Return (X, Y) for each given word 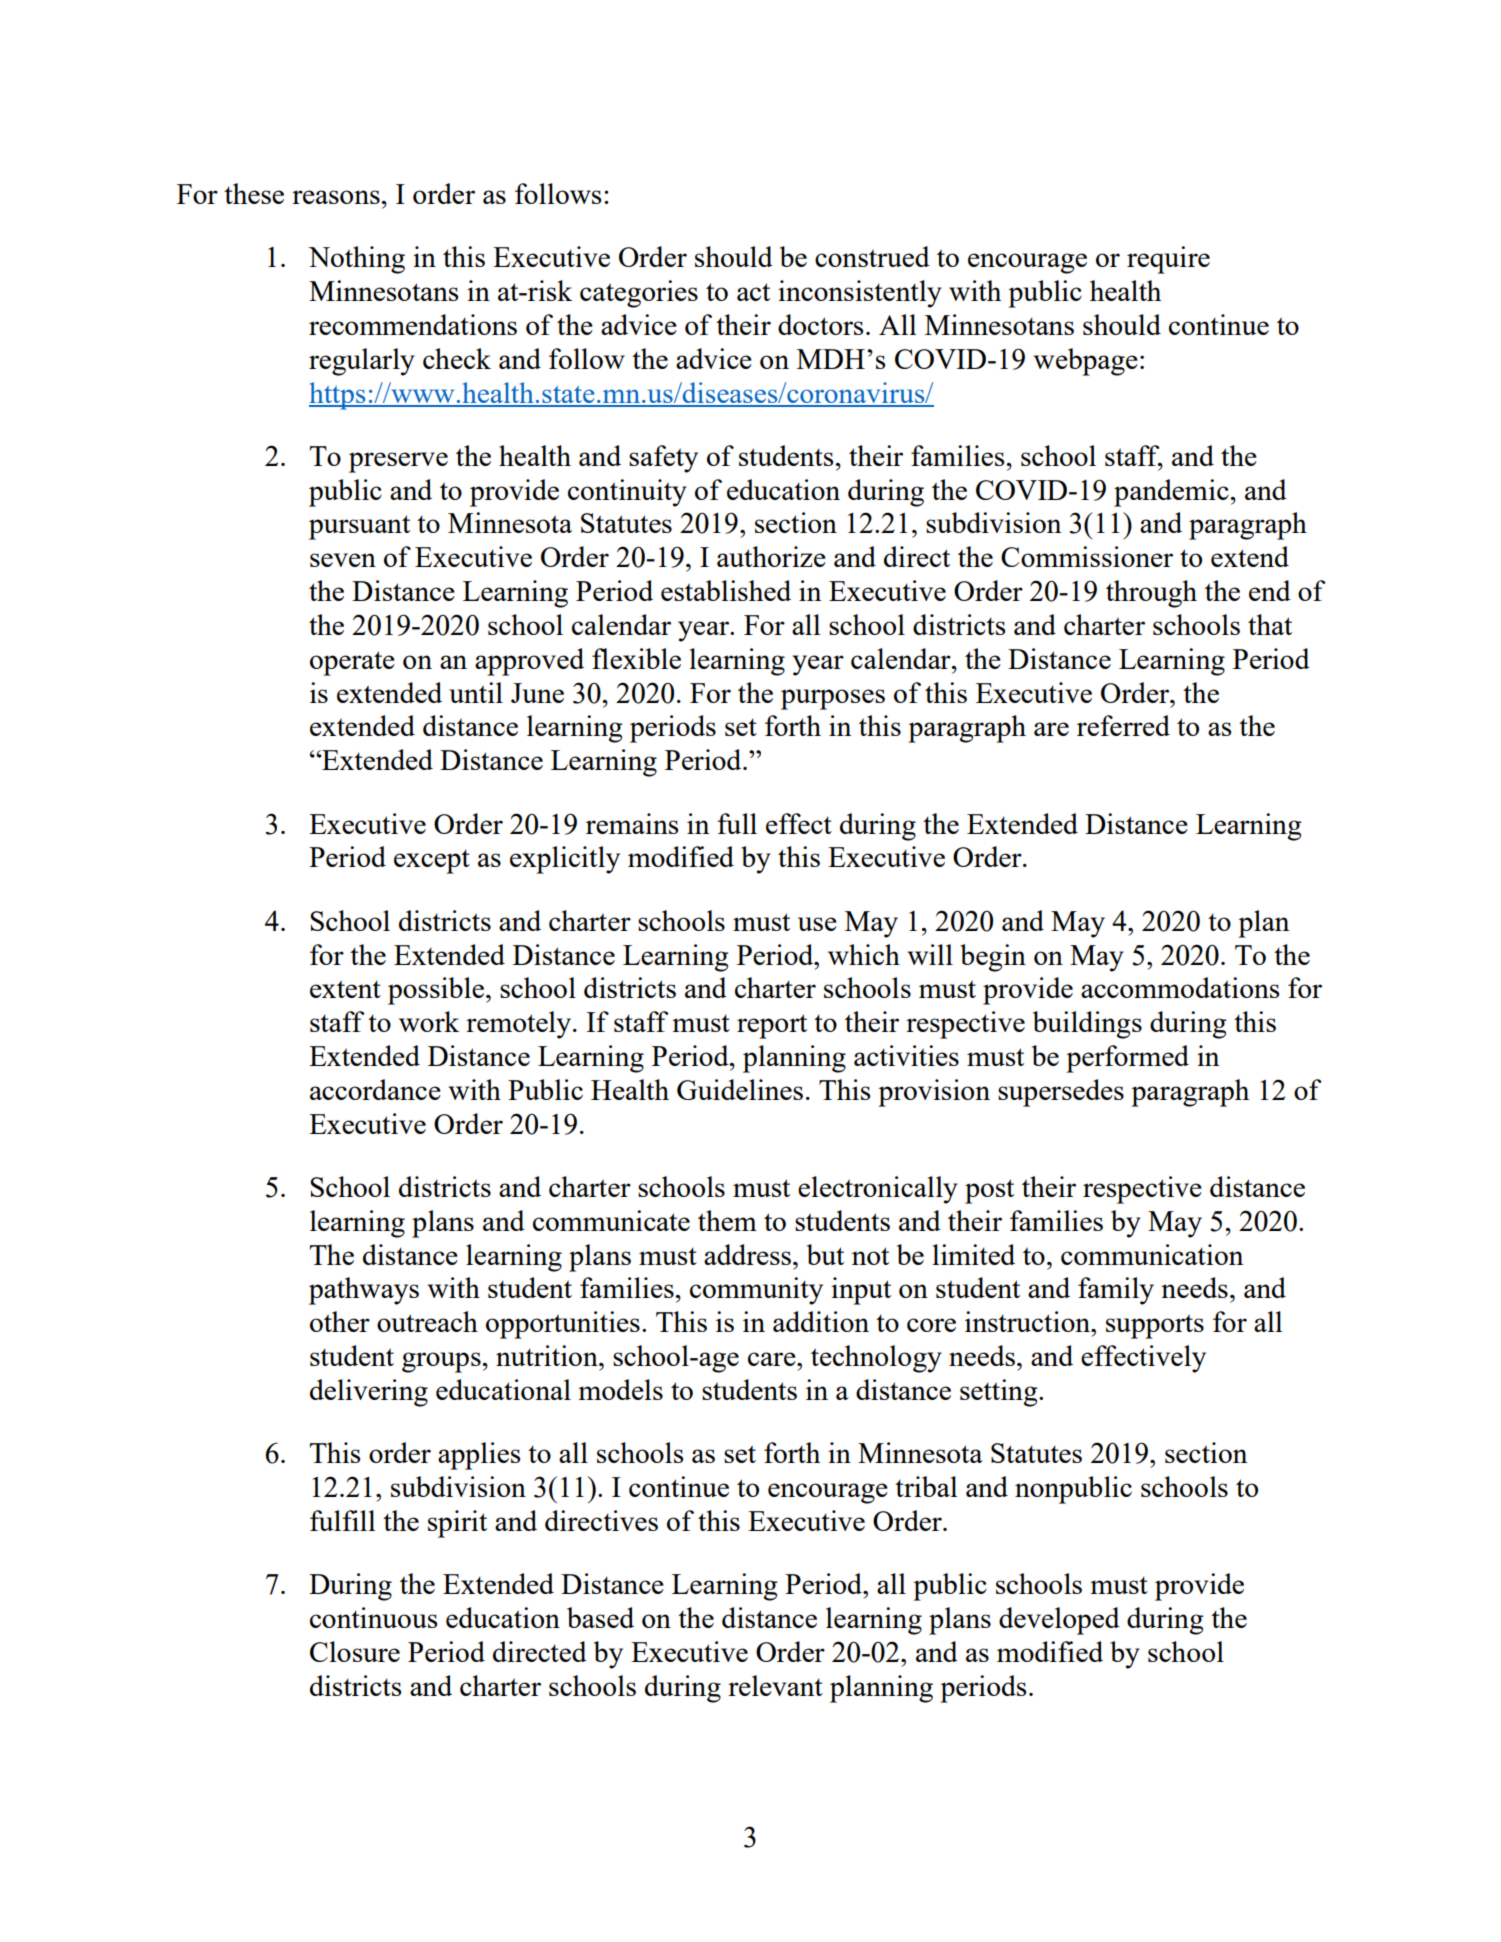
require (1168, 260)
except (432, 861)
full (737, 823)
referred (1123, 725)
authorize (771, 556)
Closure (355, 1651)
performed (1127, 1059)
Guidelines (740, 1089)
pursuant (359, 527)
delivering (369, 1393)
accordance (375, 1089)
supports (1155, 1327)
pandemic (1171, 493)
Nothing (356, 260)
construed (872, 256)
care (773, 1359)
